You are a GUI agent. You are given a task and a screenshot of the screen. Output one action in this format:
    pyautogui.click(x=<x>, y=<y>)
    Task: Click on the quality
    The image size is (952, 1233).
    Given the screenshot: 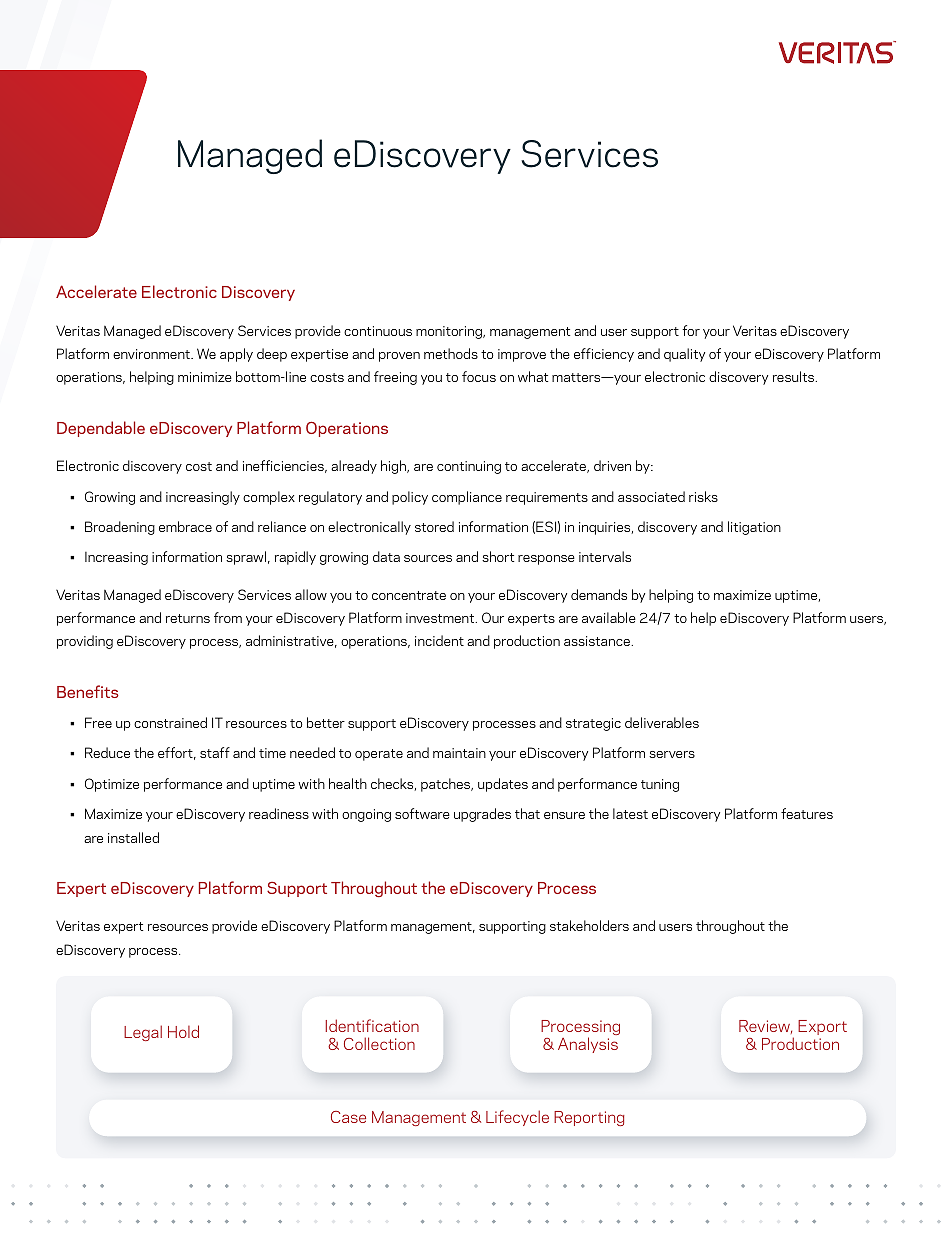 What is the action you would take?
    pyautogui.click(x=684, y=355)
